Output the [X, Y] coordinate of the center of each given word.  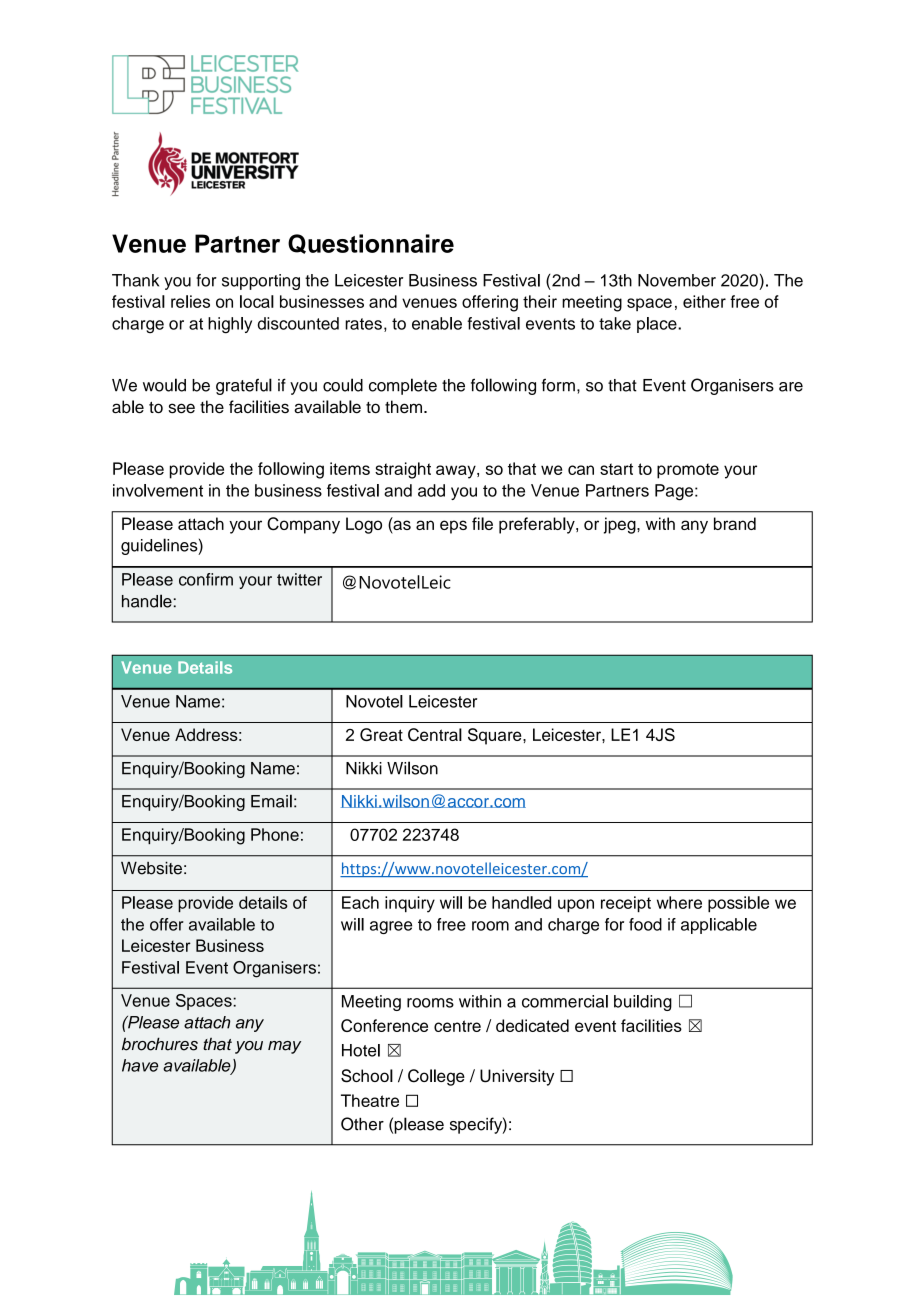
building [643, 1003]
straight [403, 470]
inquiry [410, 904]
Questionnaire [371, 244]
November [677, 280]
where [679, 902]
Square [496, 736]
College [436, 1077]
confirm [206, 579]
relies [190, 301]
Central [435, 734]
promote [688, 471]
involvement [158, 490]
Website [151, 868]
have [140, 1065]
